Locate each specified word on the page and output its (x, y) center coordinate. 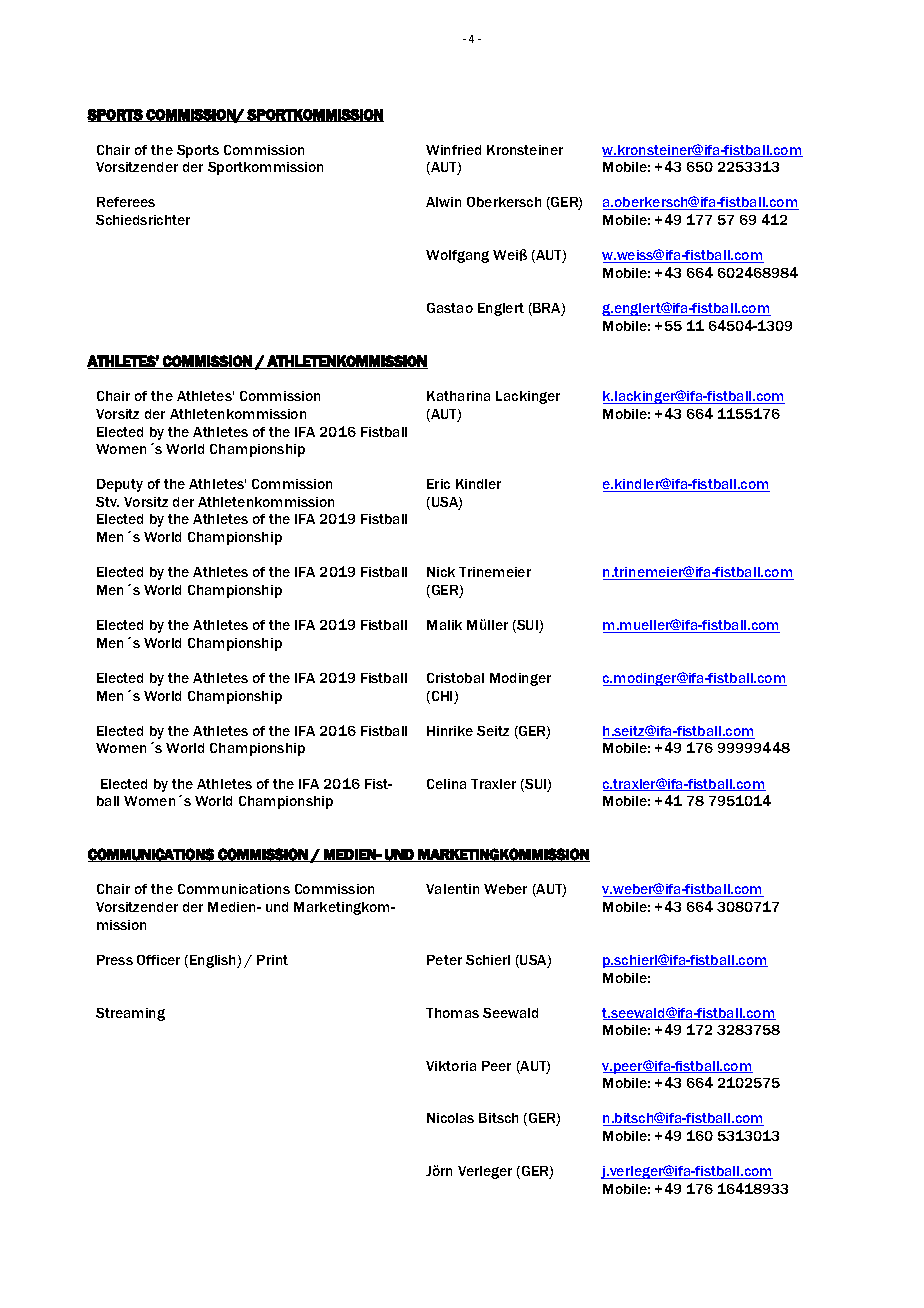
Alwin (443, 202)
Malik (444, 625)
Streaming (130, 1014)
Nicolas (450, 1118)
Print (272, 960)
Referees (126, 202)
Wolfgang (457, 256)
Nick (441, 572)
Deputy (120, 485)
